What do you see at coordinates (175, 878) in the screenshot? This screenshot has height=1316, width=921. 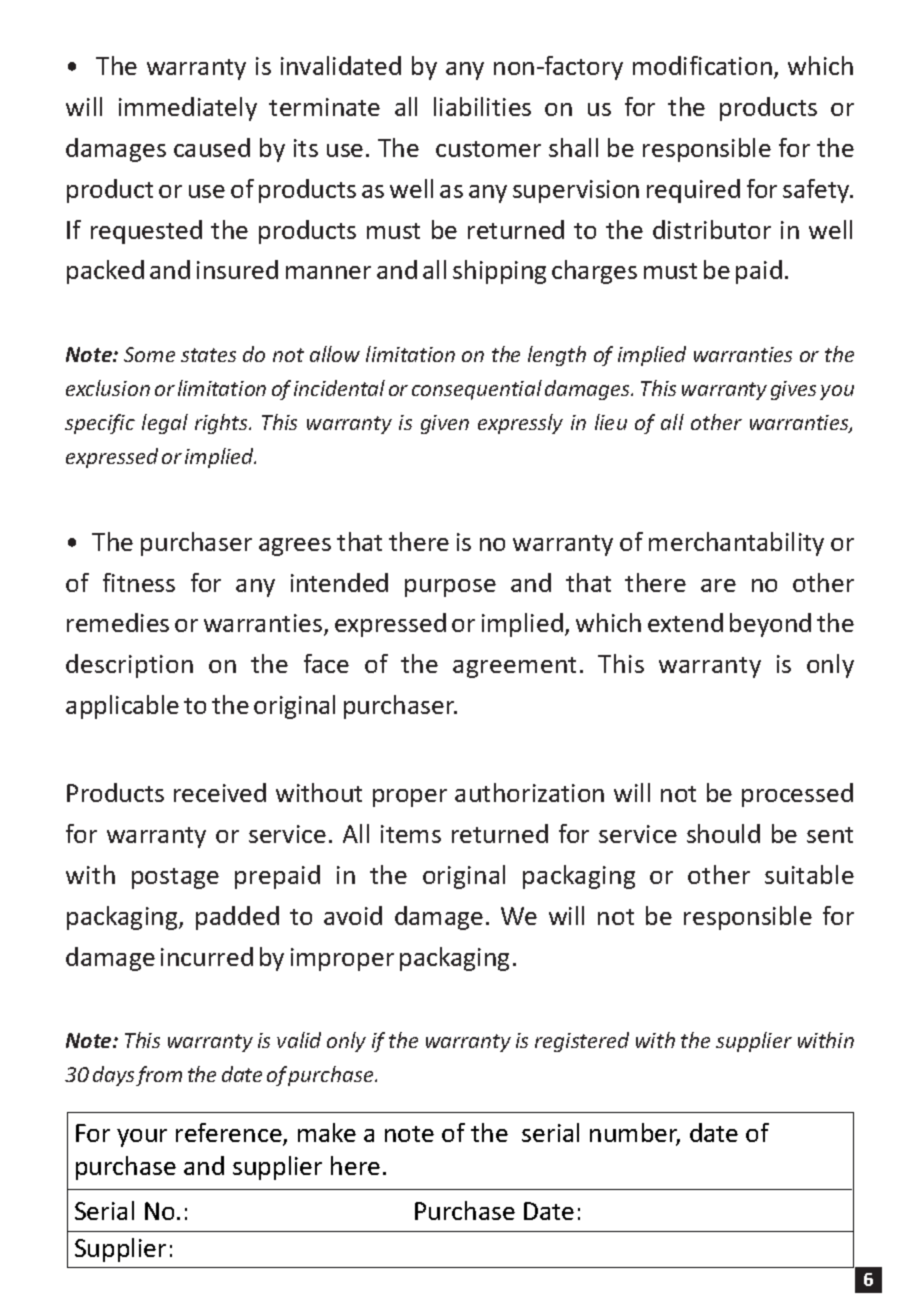 I see `postage` at bounding box center [175, 878].
